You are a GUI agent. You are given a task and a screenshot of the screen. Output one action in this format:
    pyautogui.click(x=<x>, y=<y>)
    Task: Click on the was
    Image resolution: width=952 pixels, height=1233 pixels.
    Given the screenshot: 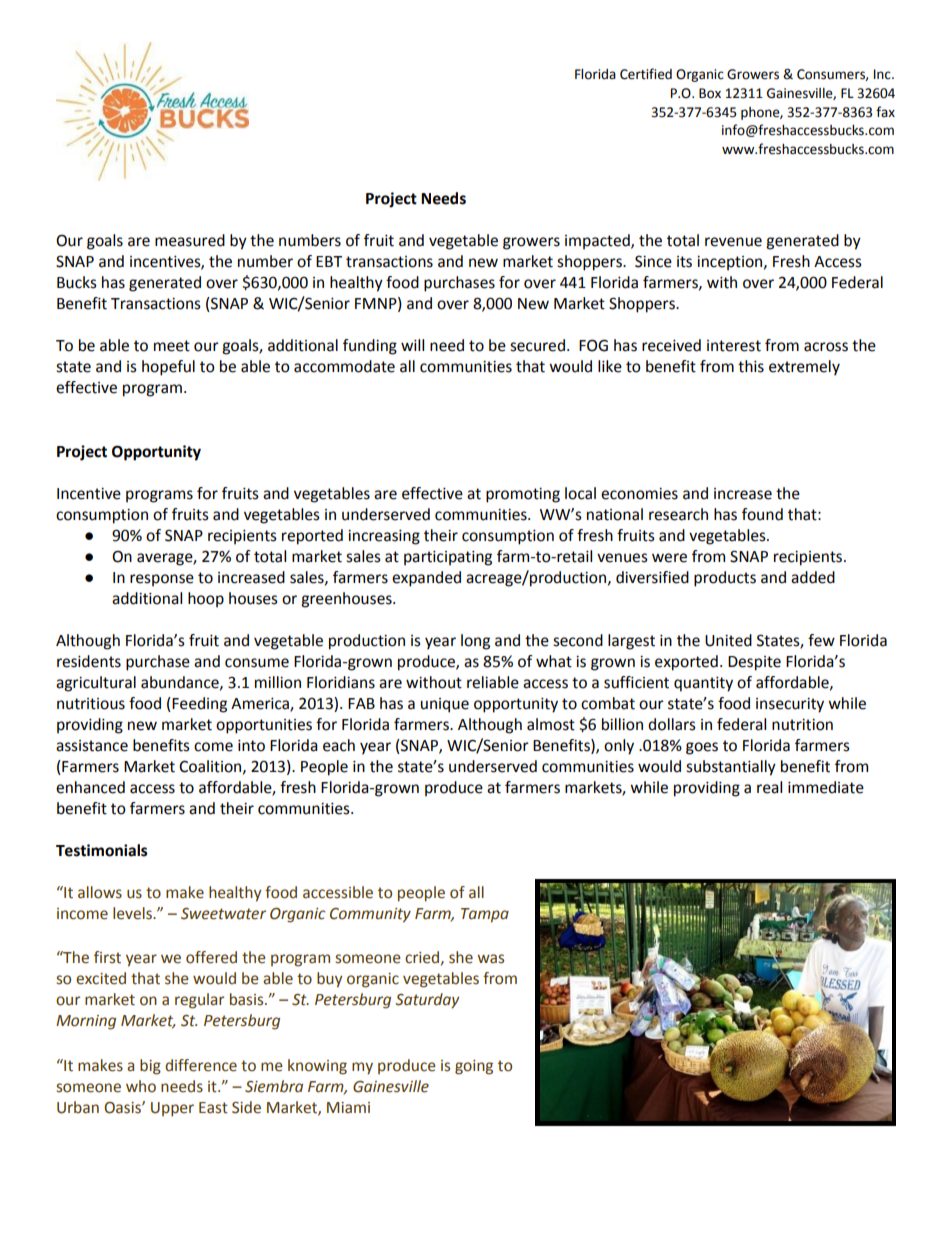 What is the action you would take?
    pyautogui.click(x=490, y=959)
